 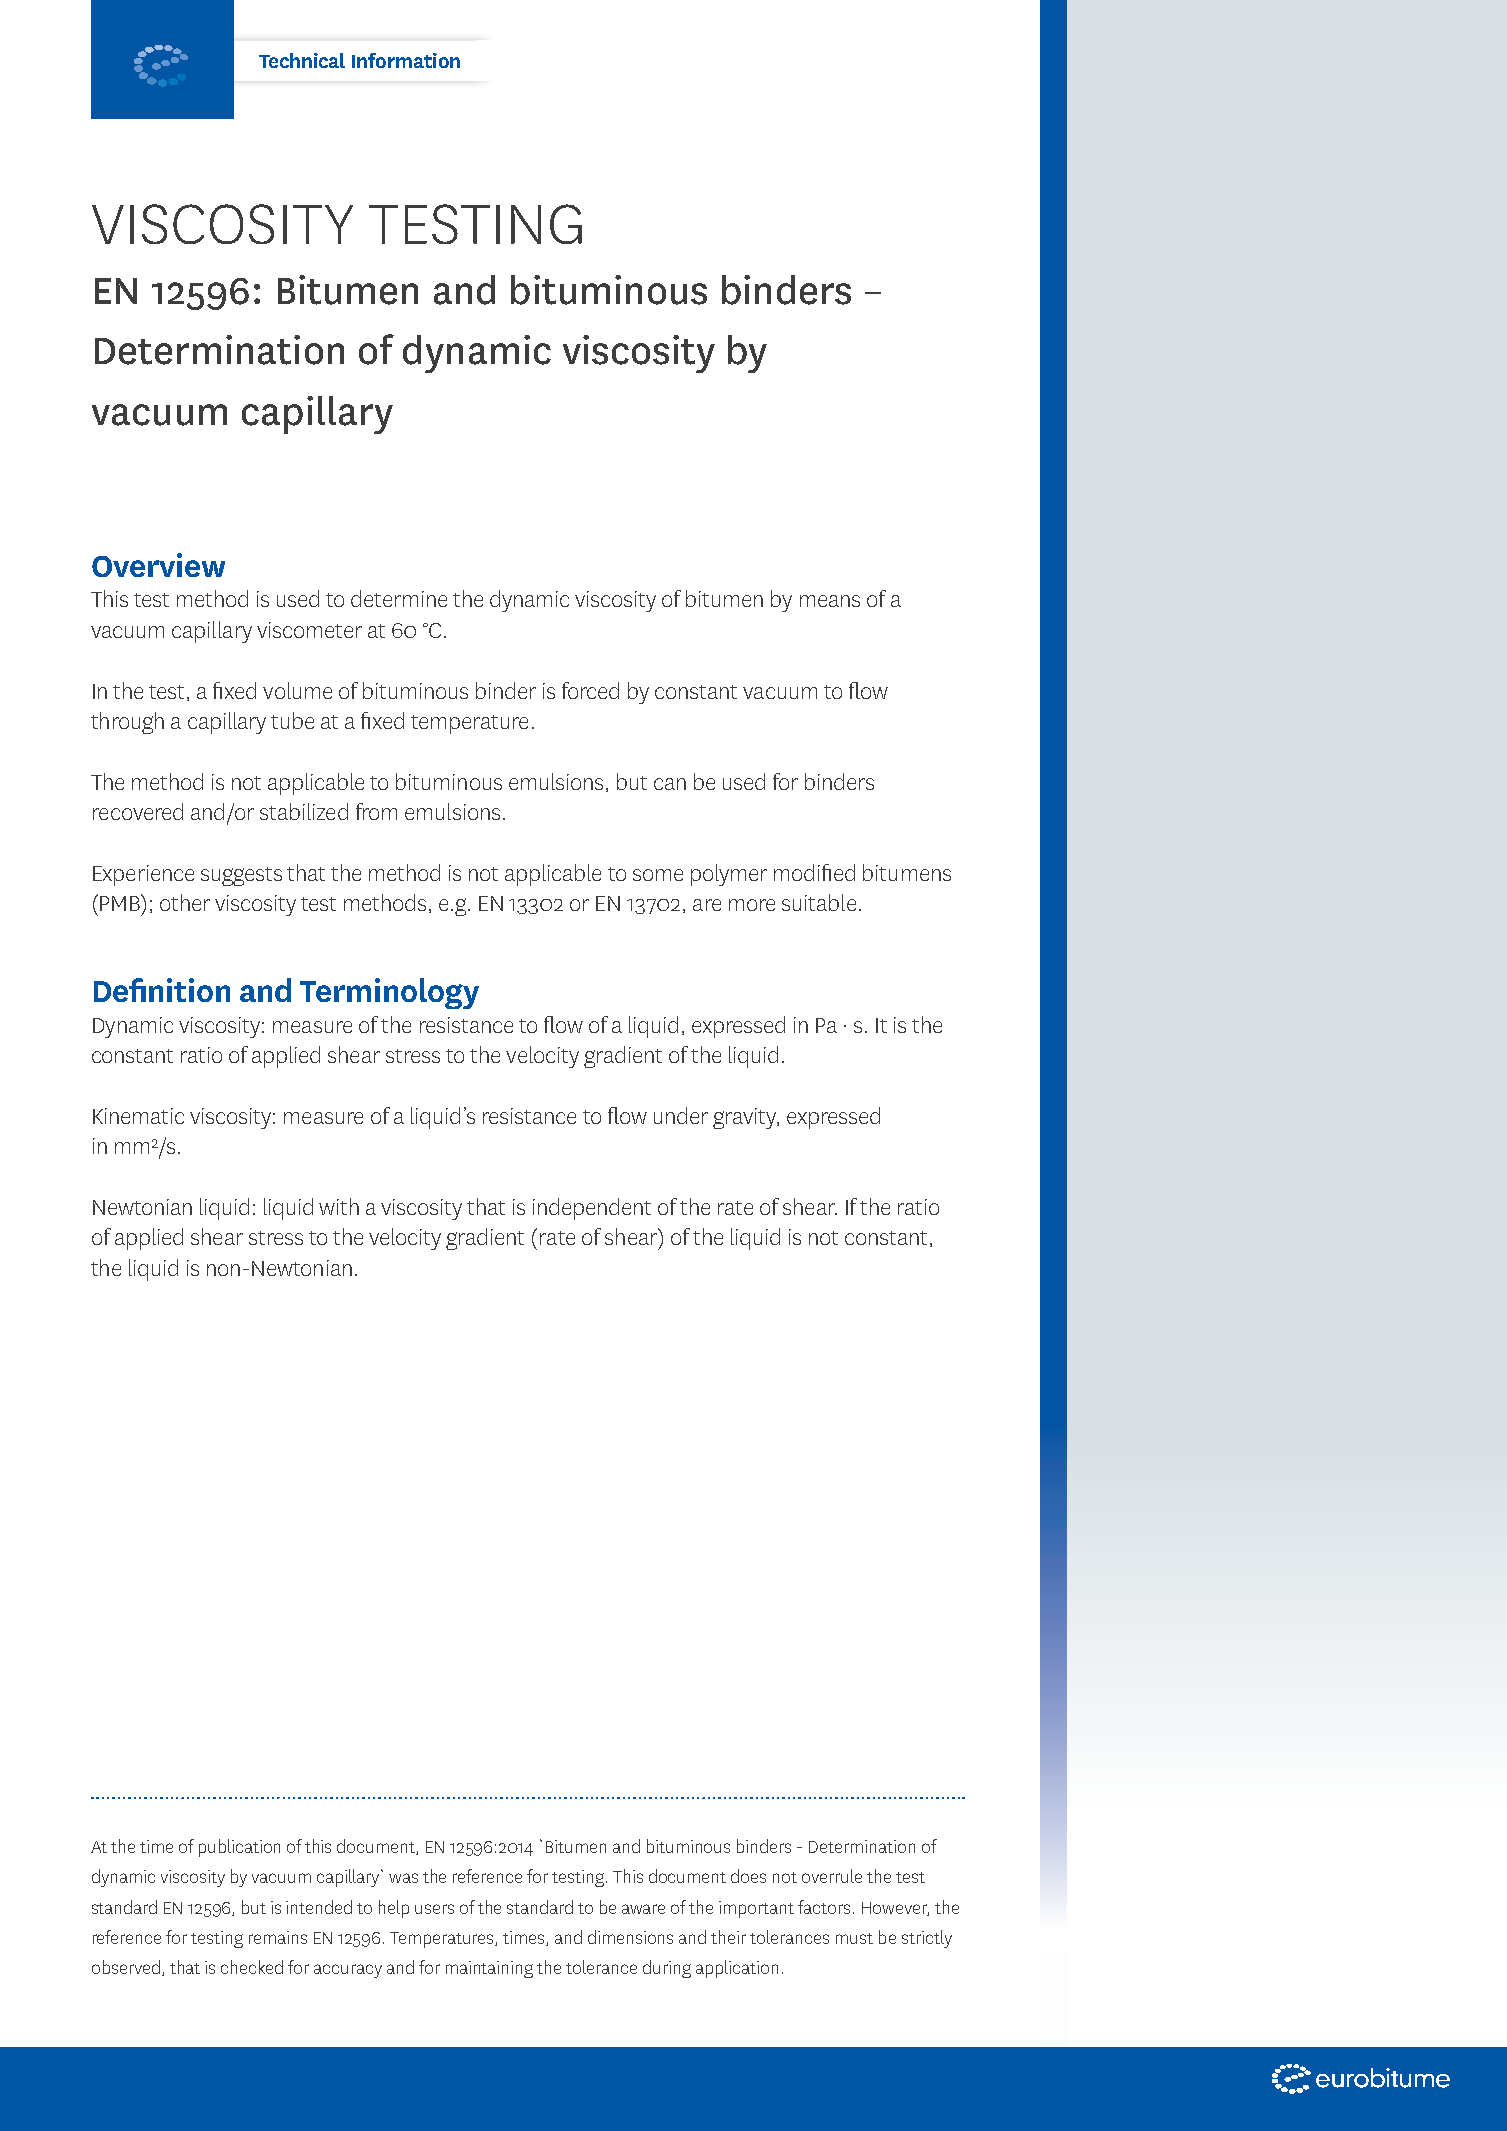 What do you see at coordinates (252, 1967) in the document?
I see `checked` at bounding box center [252, 1967].
